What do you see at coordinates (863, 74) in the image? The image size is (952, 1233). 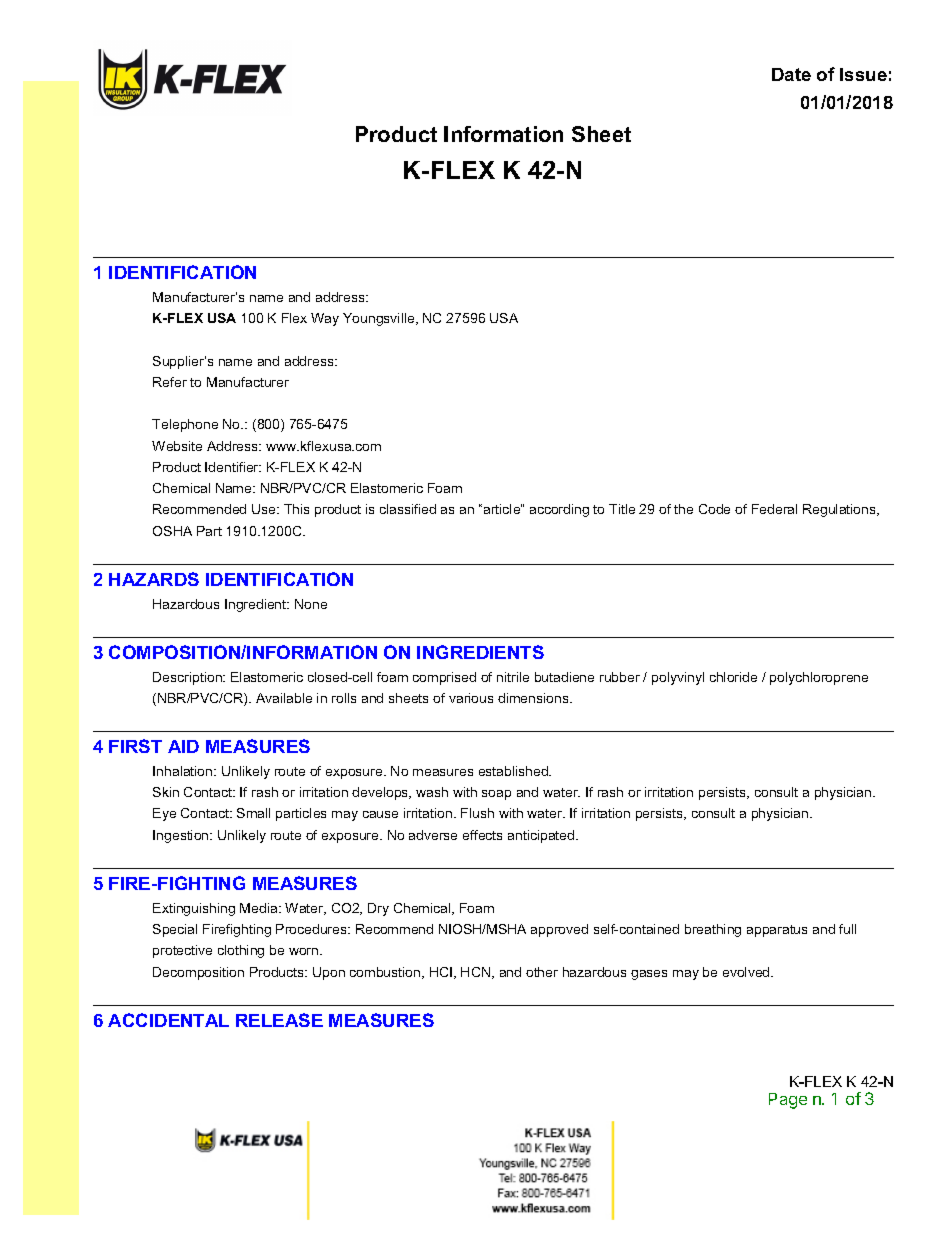 I see `Issue` at bounding box center [863, 74].
